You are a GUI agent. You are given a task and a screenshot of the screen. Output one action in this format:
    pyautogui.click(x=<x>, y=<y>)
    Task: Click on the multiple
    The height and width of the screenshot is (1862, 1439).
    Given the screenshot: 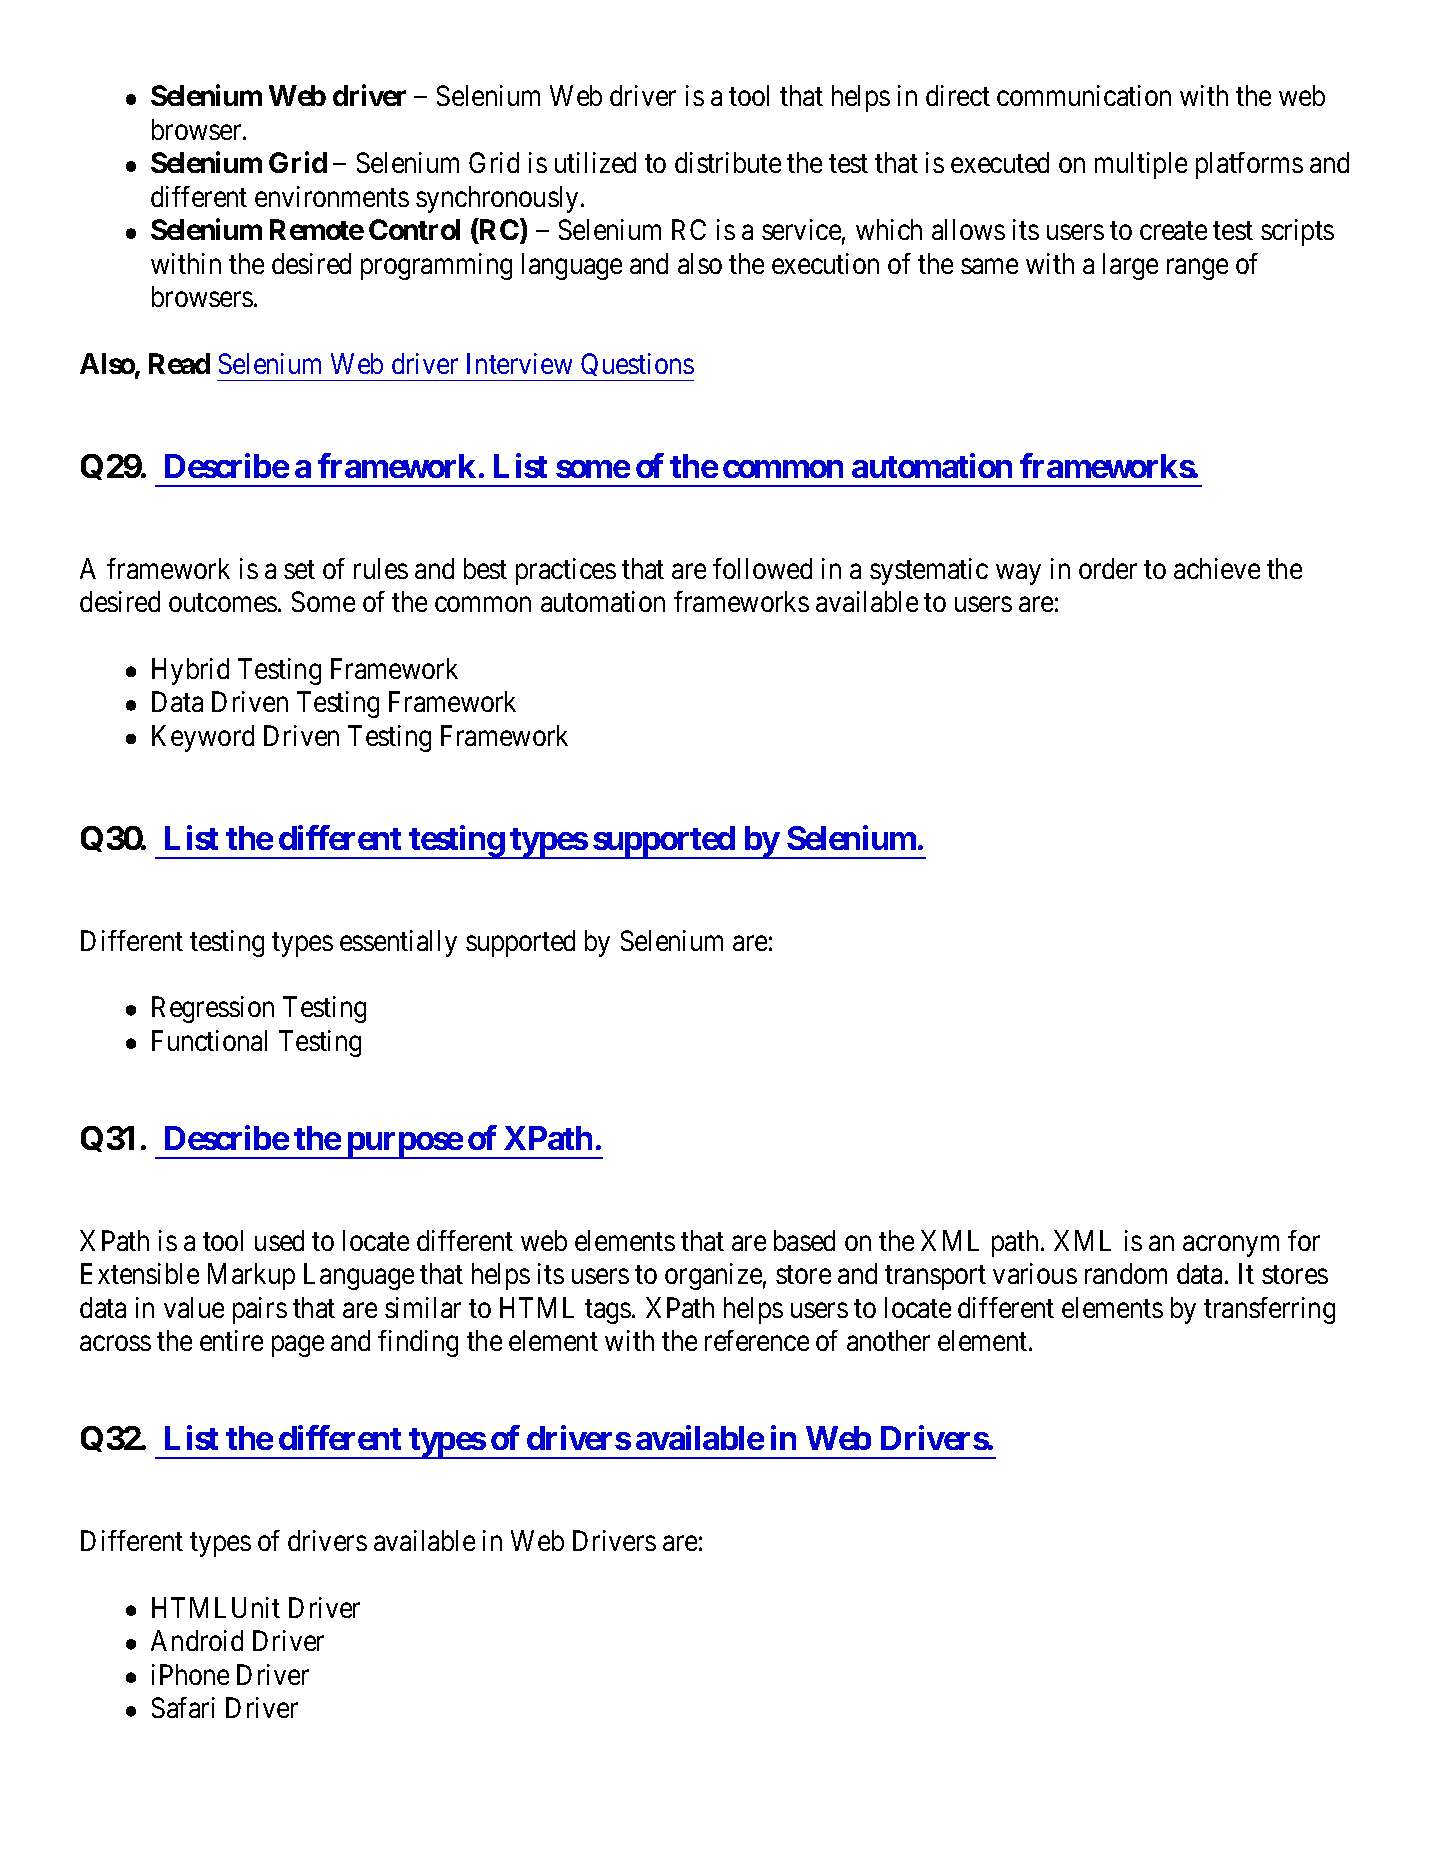 What is the action you would take?
    pyautogui.click(x=1141, y=165)
